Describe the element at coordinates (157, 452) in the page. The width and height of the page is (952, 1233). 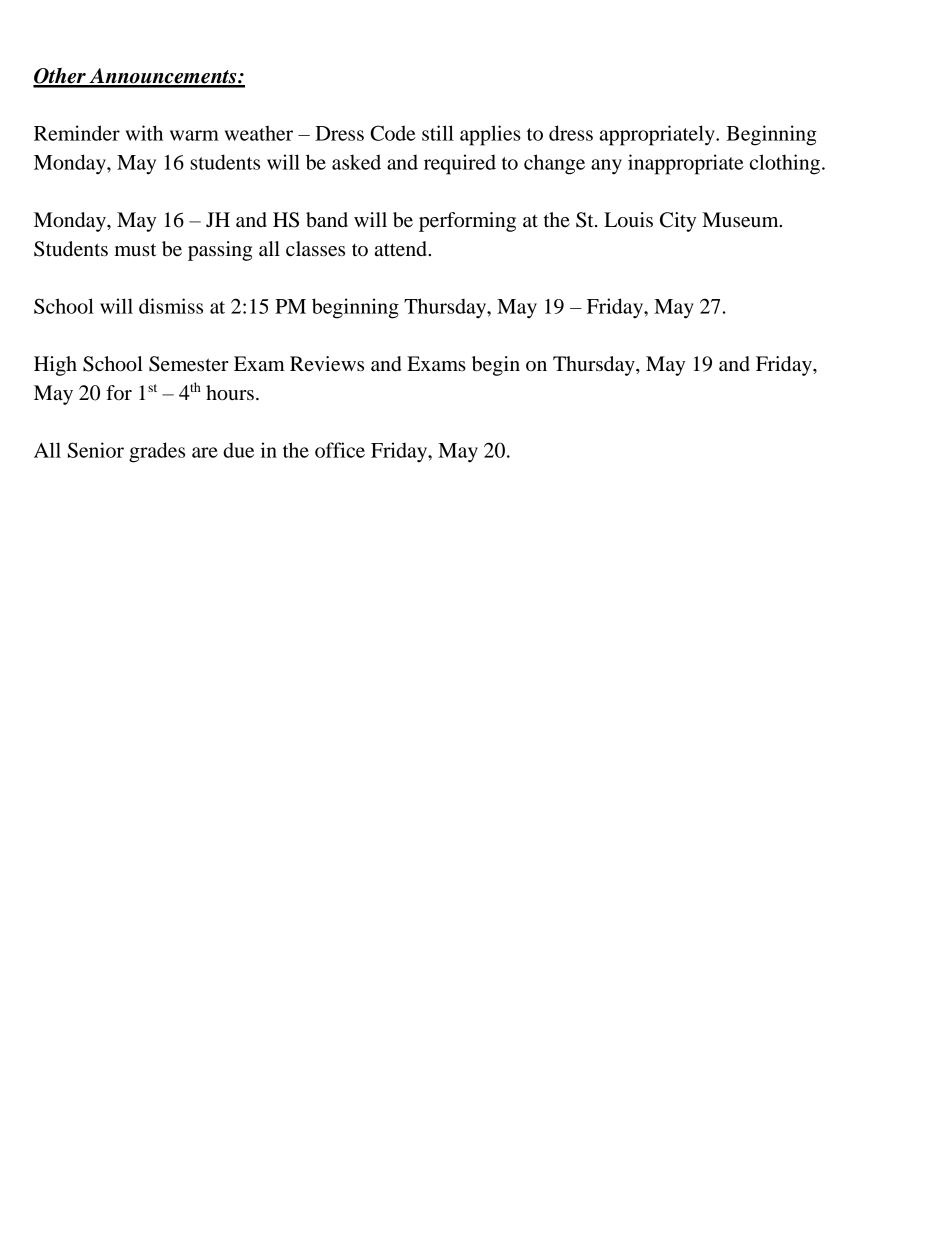
I see `grades` at that location.
